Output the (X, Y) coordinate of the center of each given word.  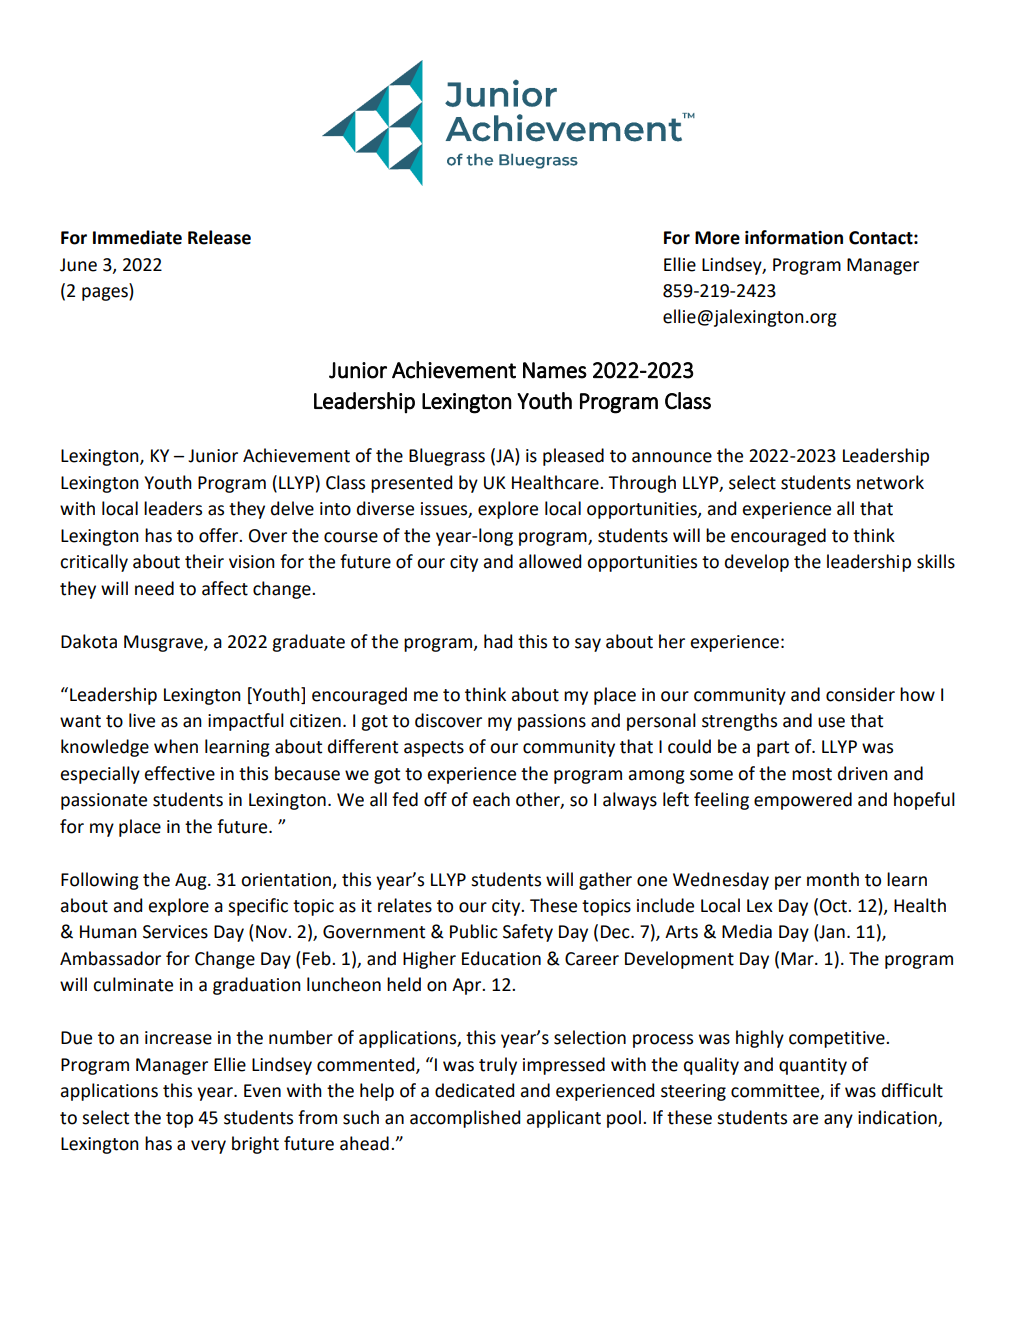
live (142, 720)
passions (552, 722)
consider (860, 694)
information (794, 237)
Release (219, 237)
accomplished (465, 1119)
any (838, 1121)
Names (555, 370)
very (208, 1147)
